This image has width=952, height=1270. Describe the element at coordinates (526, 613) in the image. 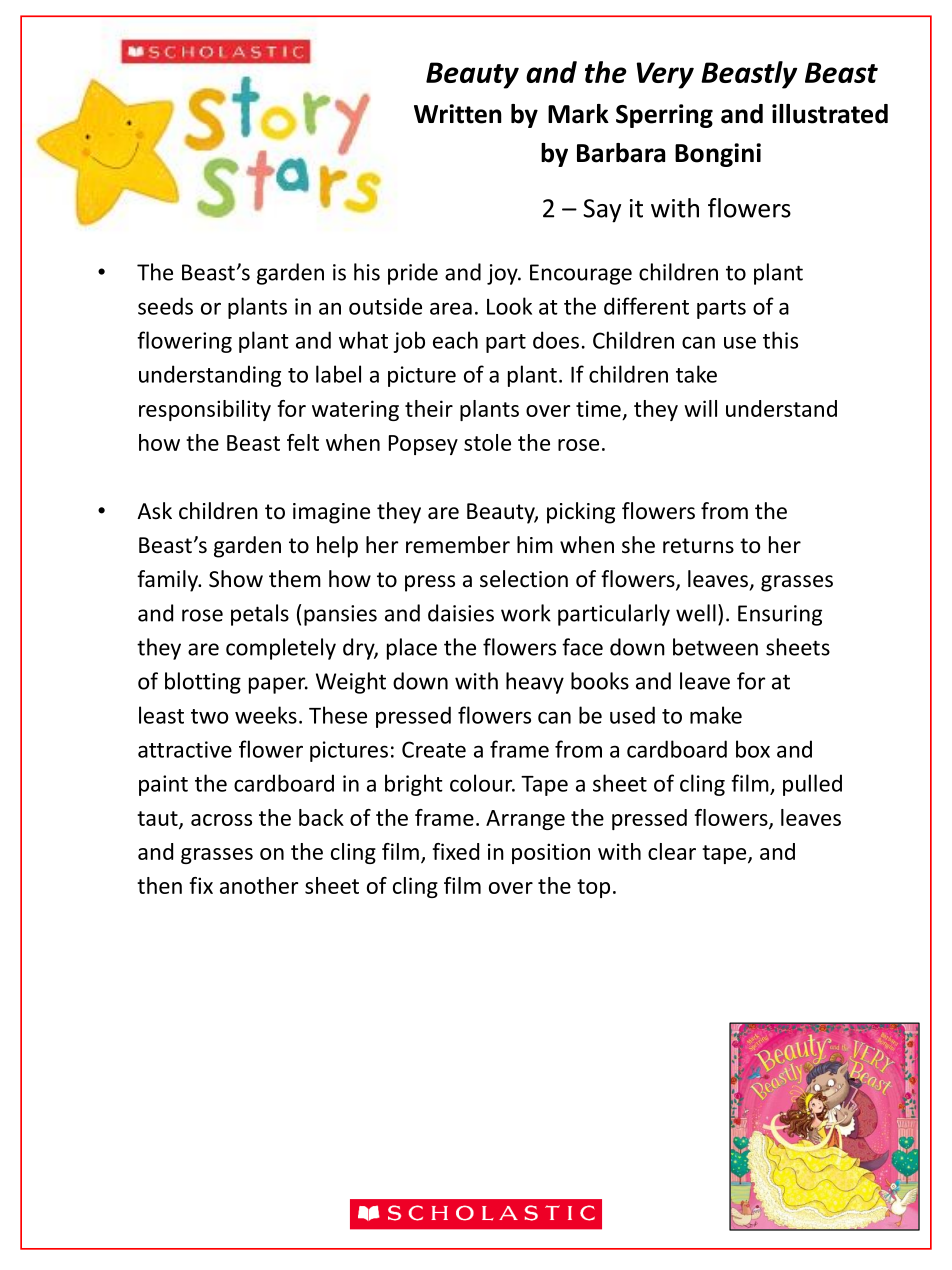

I see `work` at that location.
